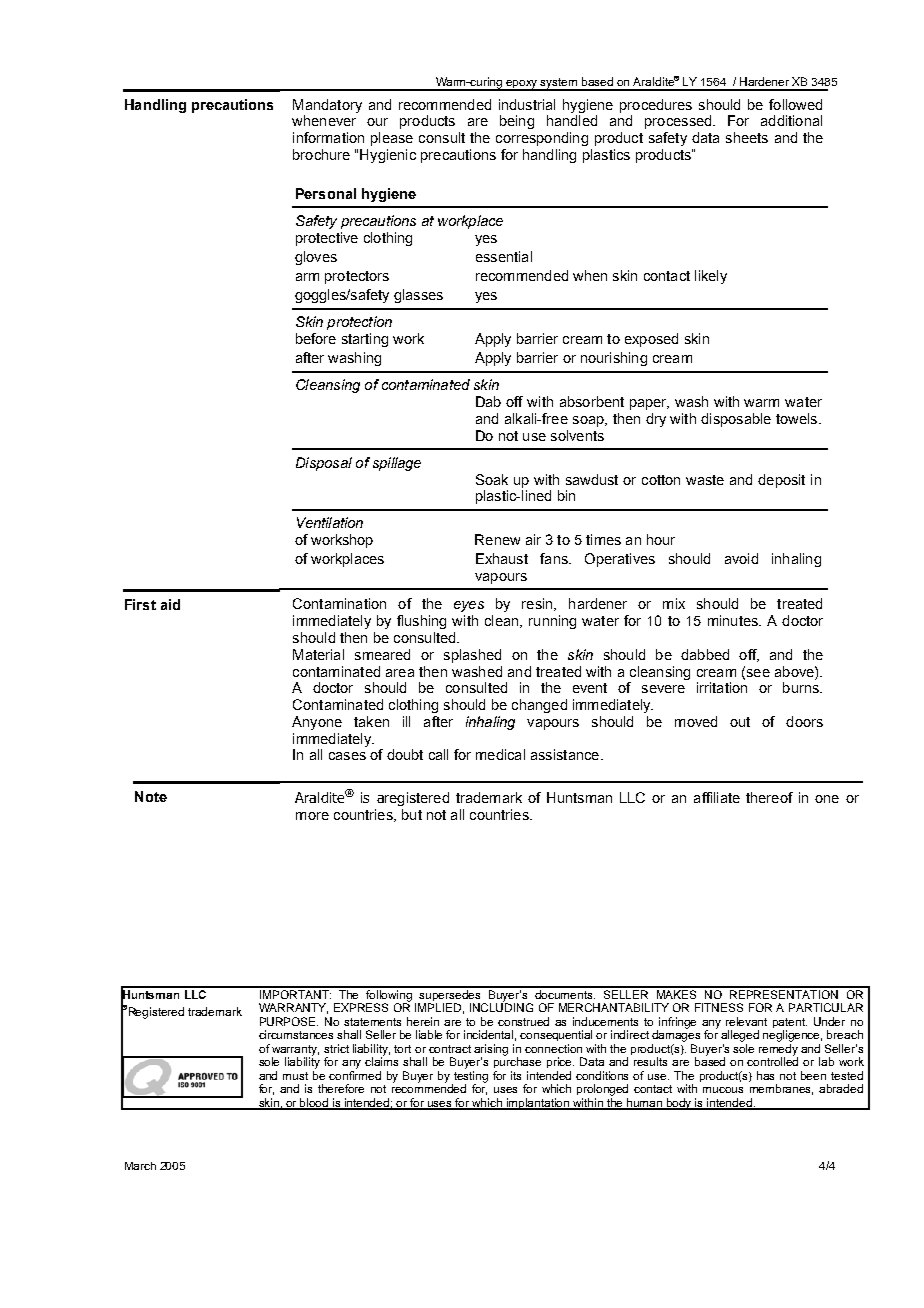 Image resolution: width=924 pixels, height=1308 pixels. I want to click on glasses, so click(418, 296).
